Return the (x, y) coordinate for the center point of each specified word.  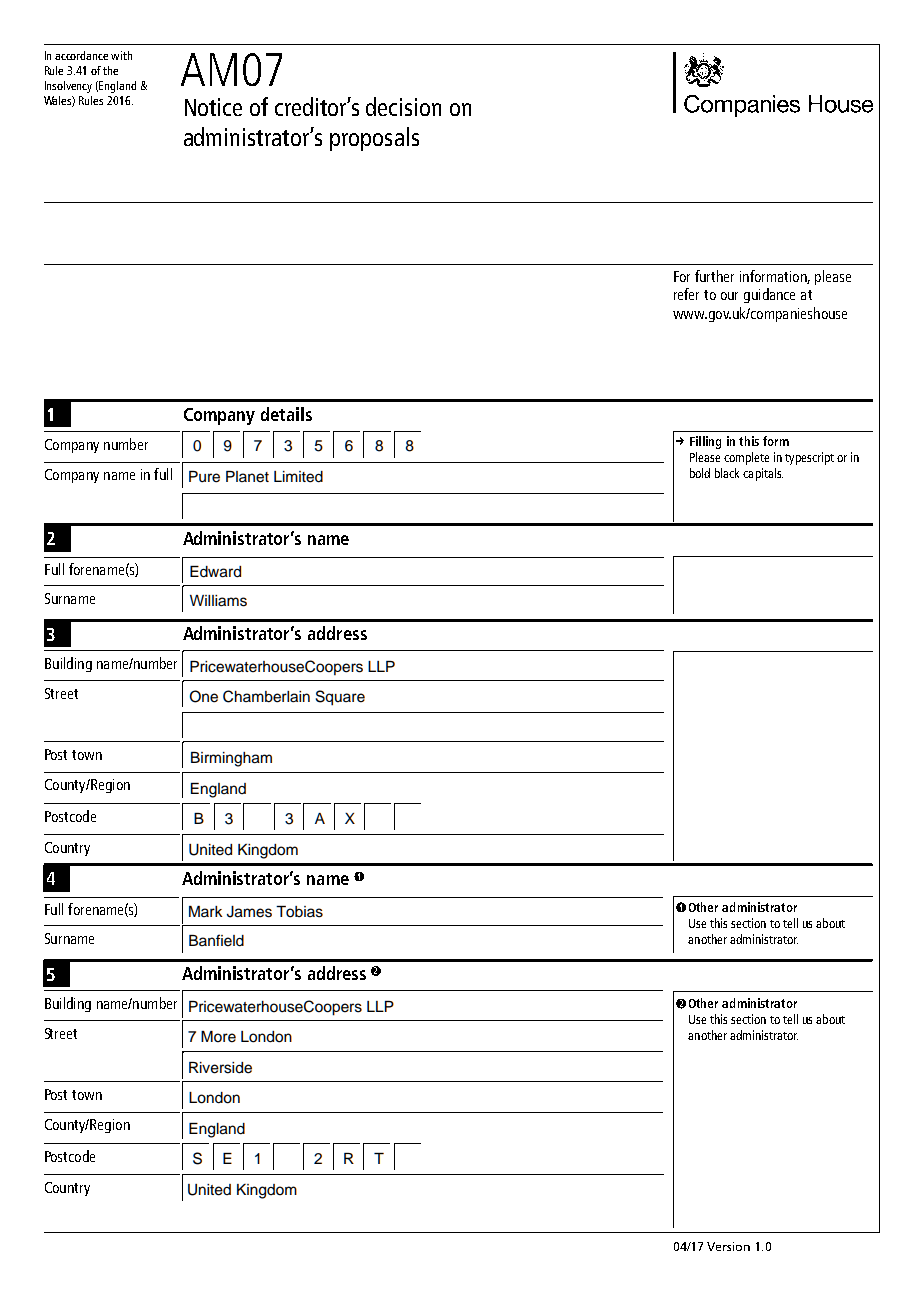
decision (403, 106)
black (727, 473)
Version (728, 1246)
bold (700, 473)
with (121, 55)
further (714, 276)
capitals (763, 474)
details (286, 414)
